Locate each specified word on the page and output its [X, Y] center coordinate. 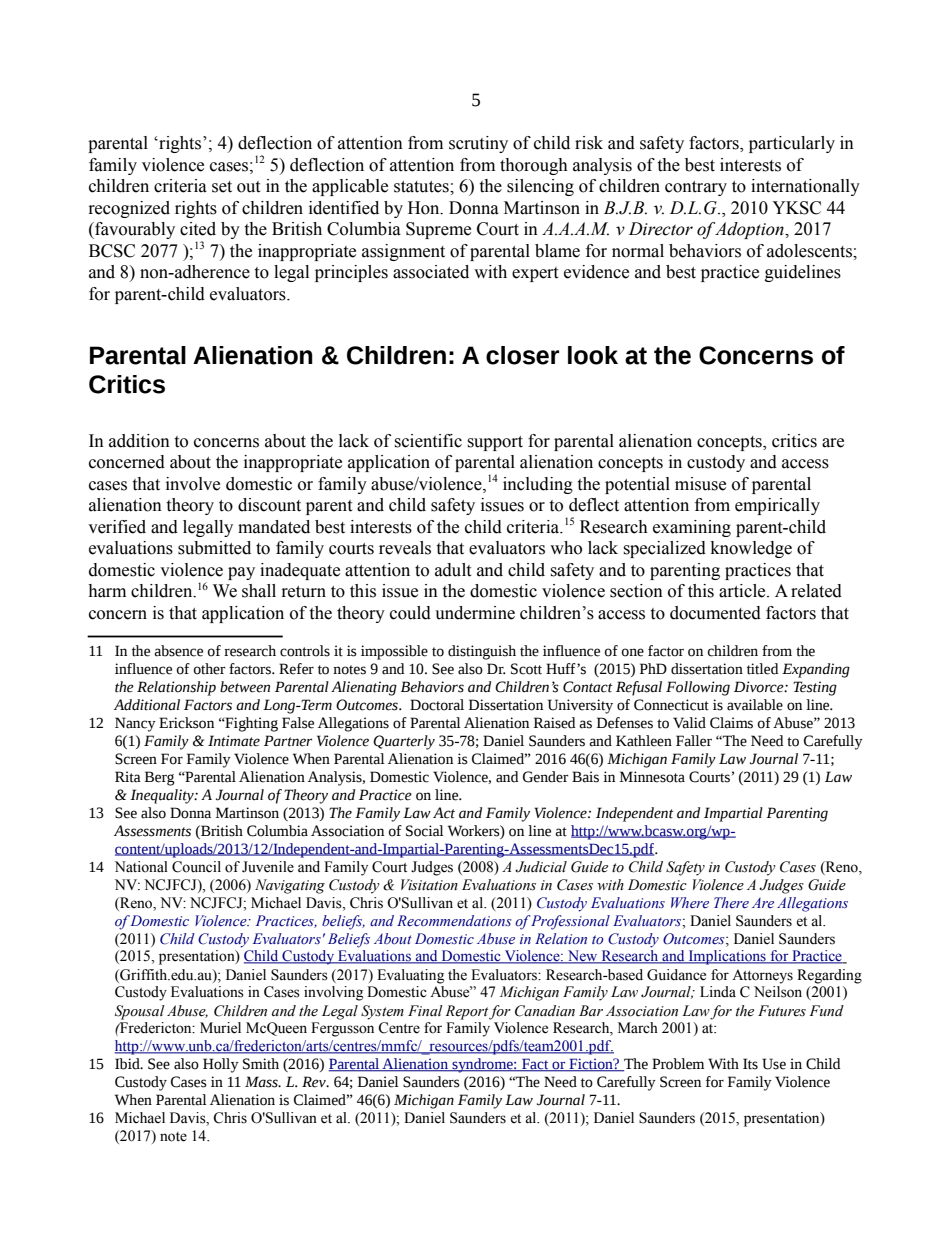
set [222, 187]
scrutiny [478, 144]
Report [467, 1012]
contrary [696, 188]
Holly [221, 1065]
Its [750, 1064]
